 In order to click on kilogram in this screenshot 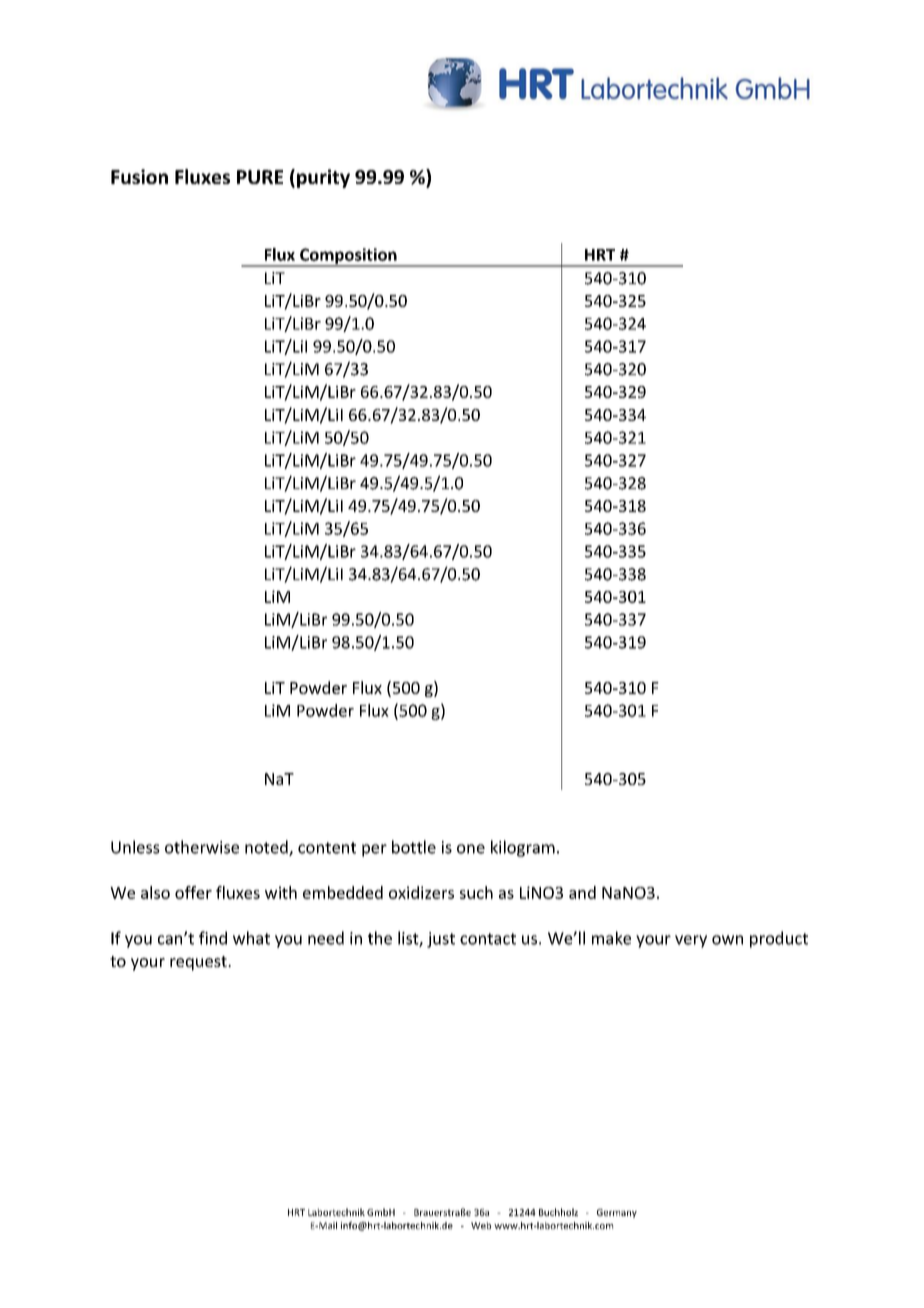, I will do `click(523, 848)`.
